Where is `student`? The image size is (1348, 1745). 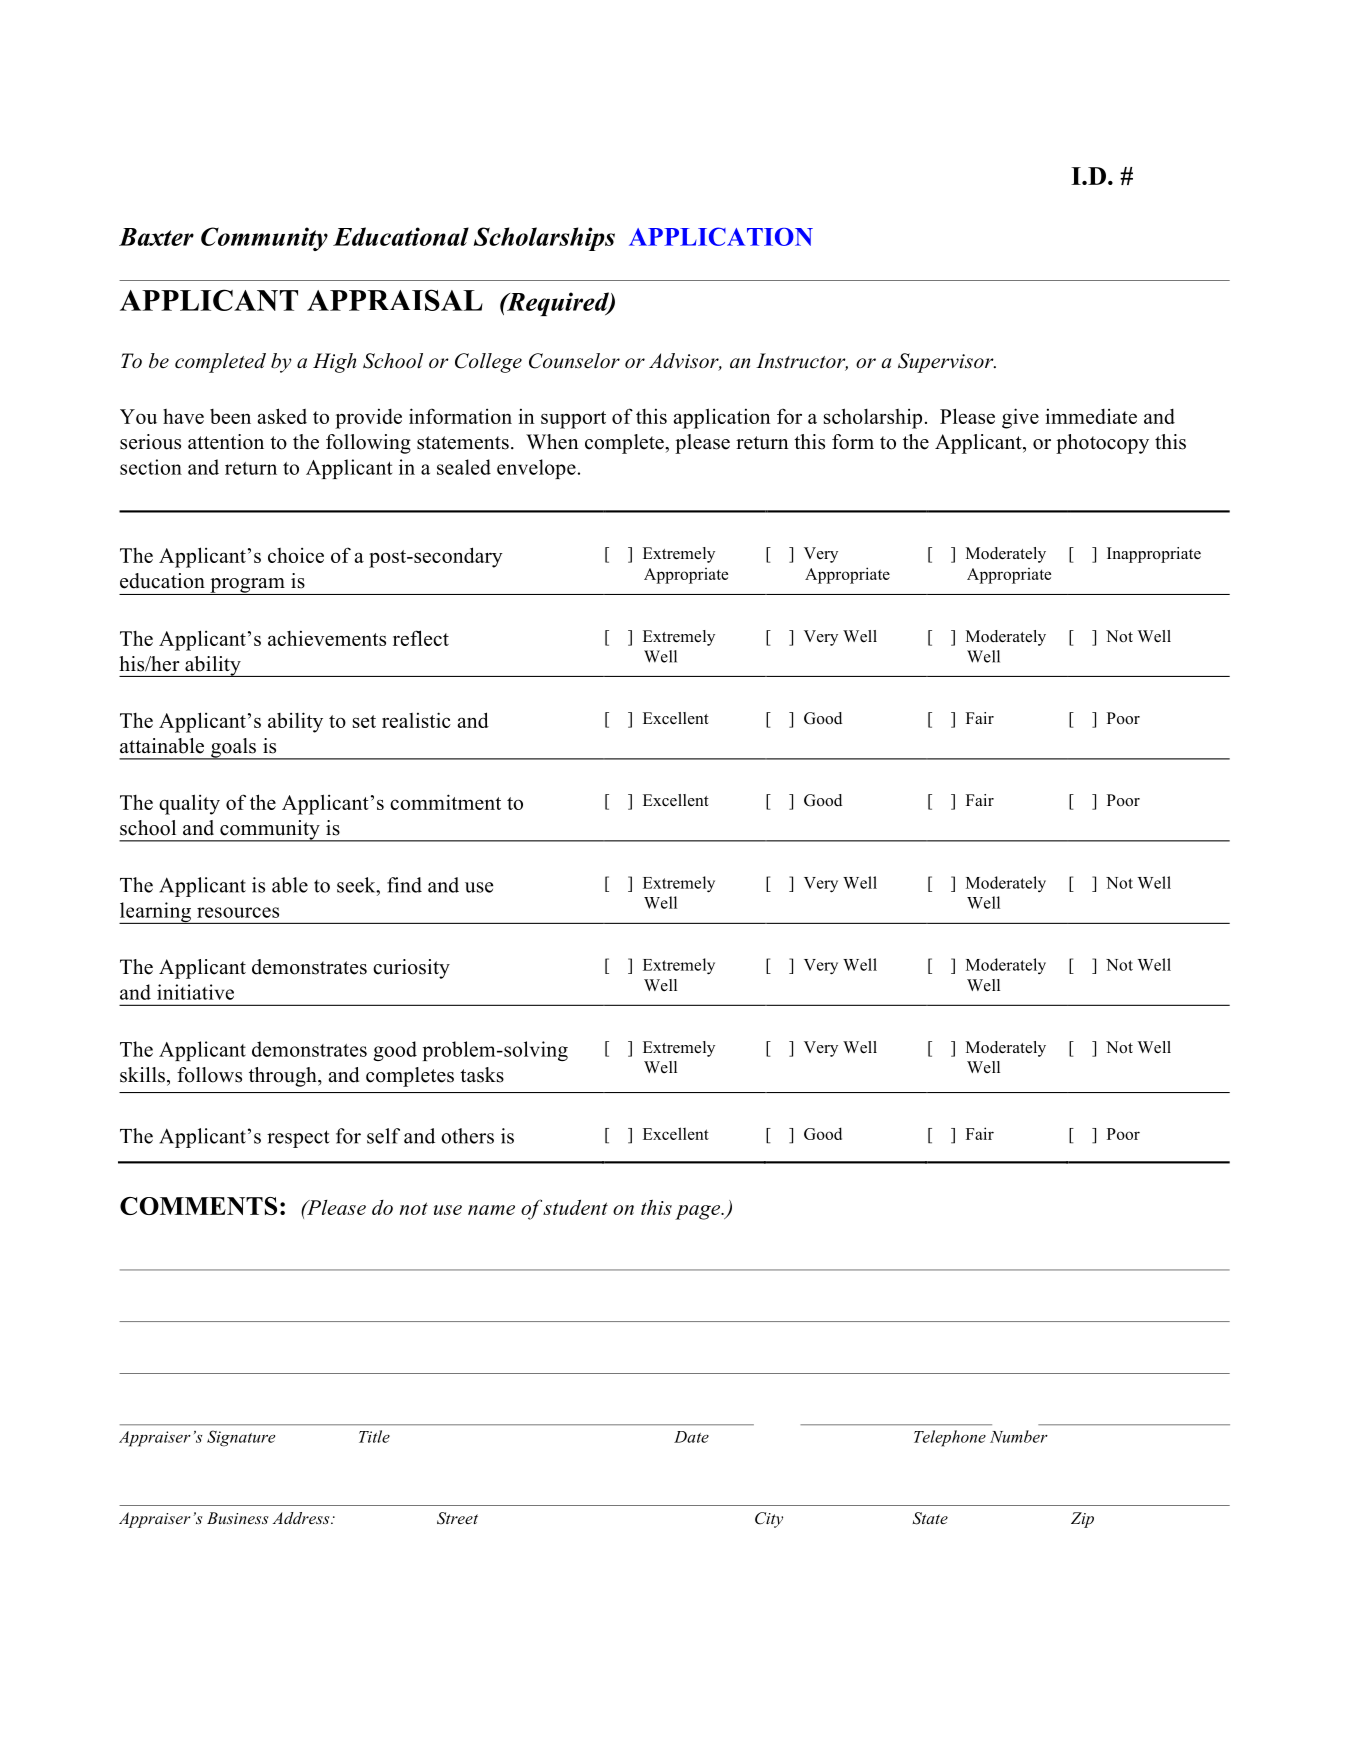 student is located at coordinates (575, 1207).
